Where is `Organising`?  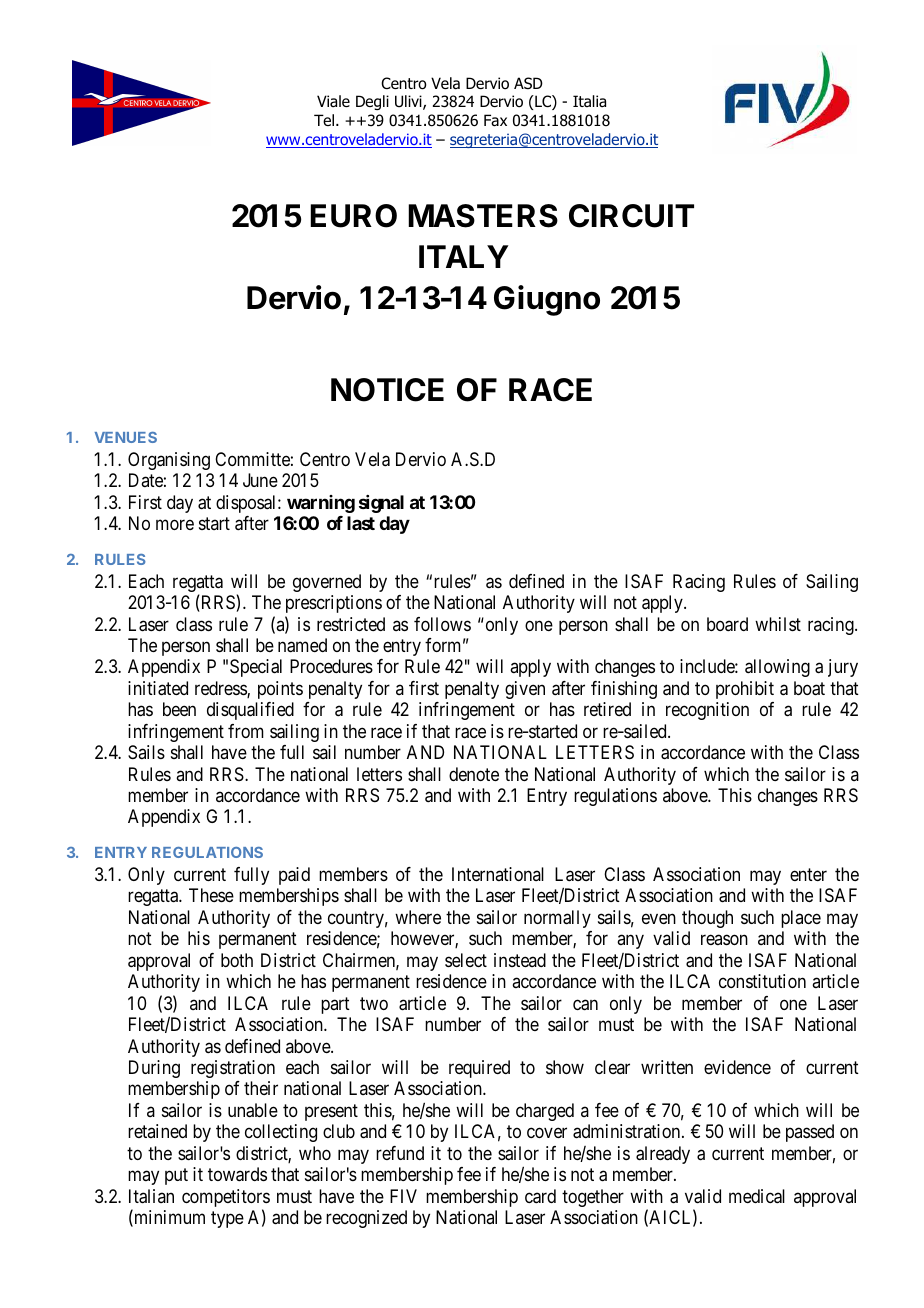 Organising is located at coordinates (169, 461).
